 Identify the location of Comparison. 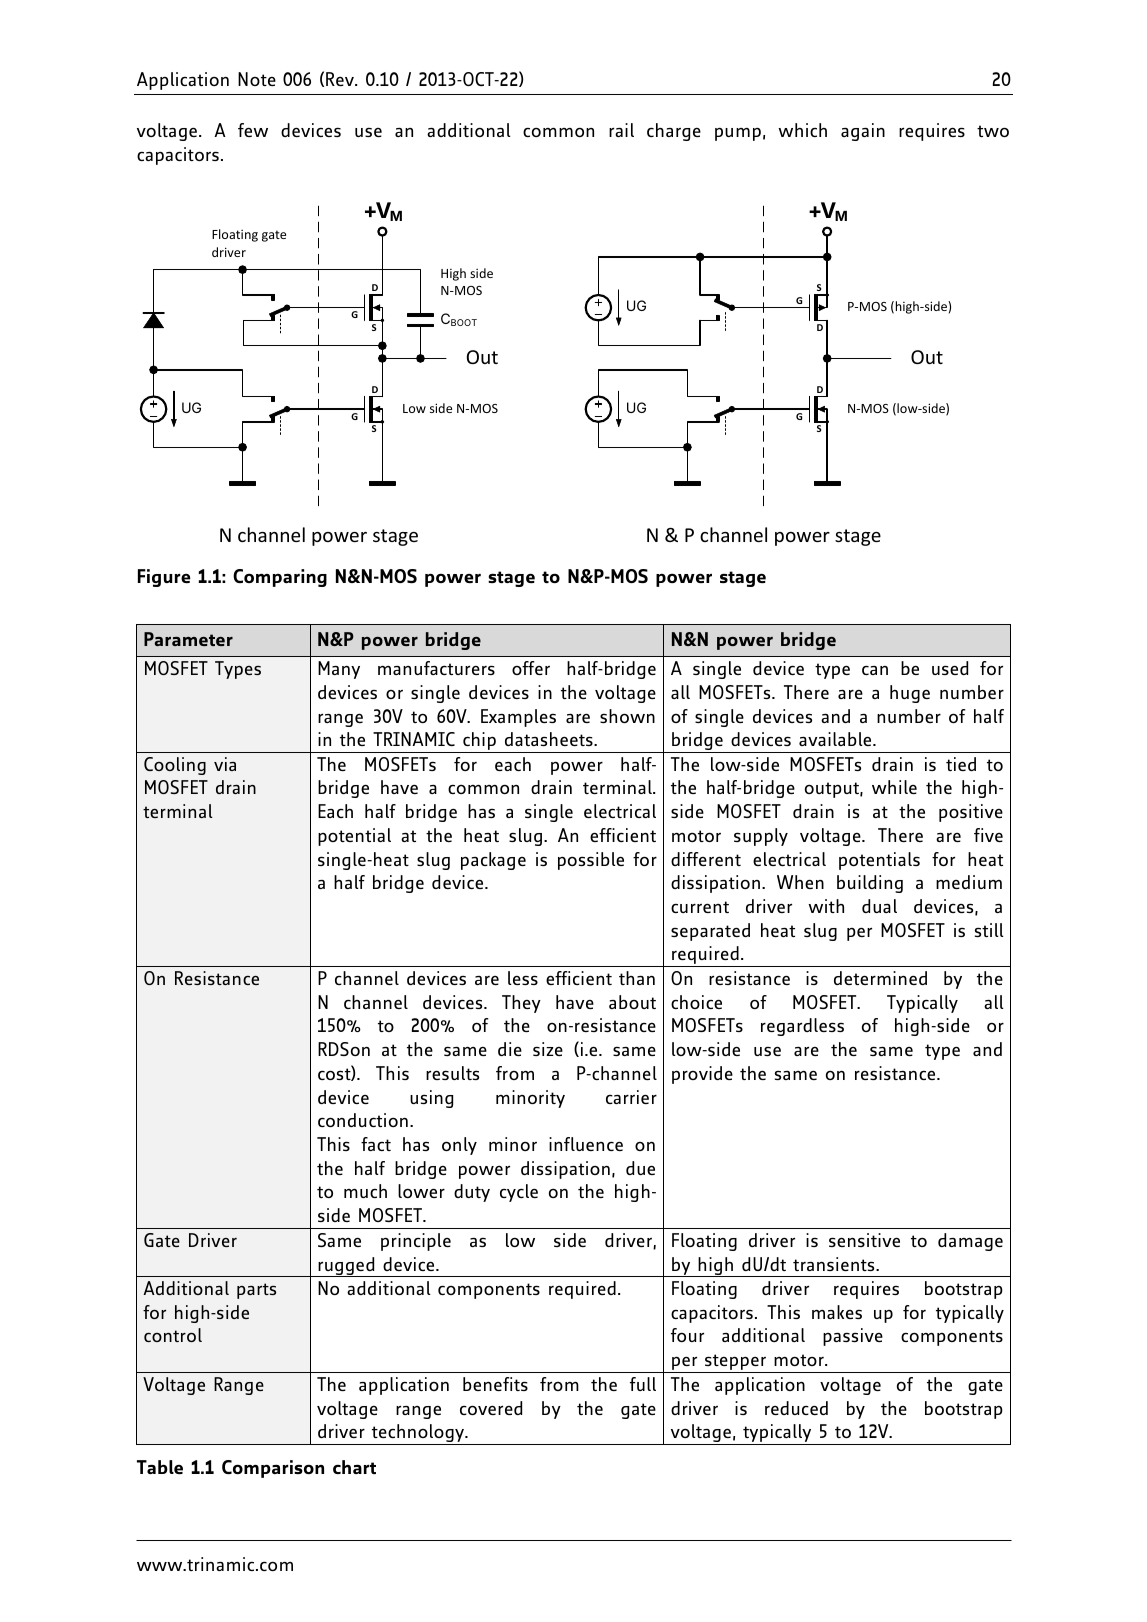
(273, 1469).
